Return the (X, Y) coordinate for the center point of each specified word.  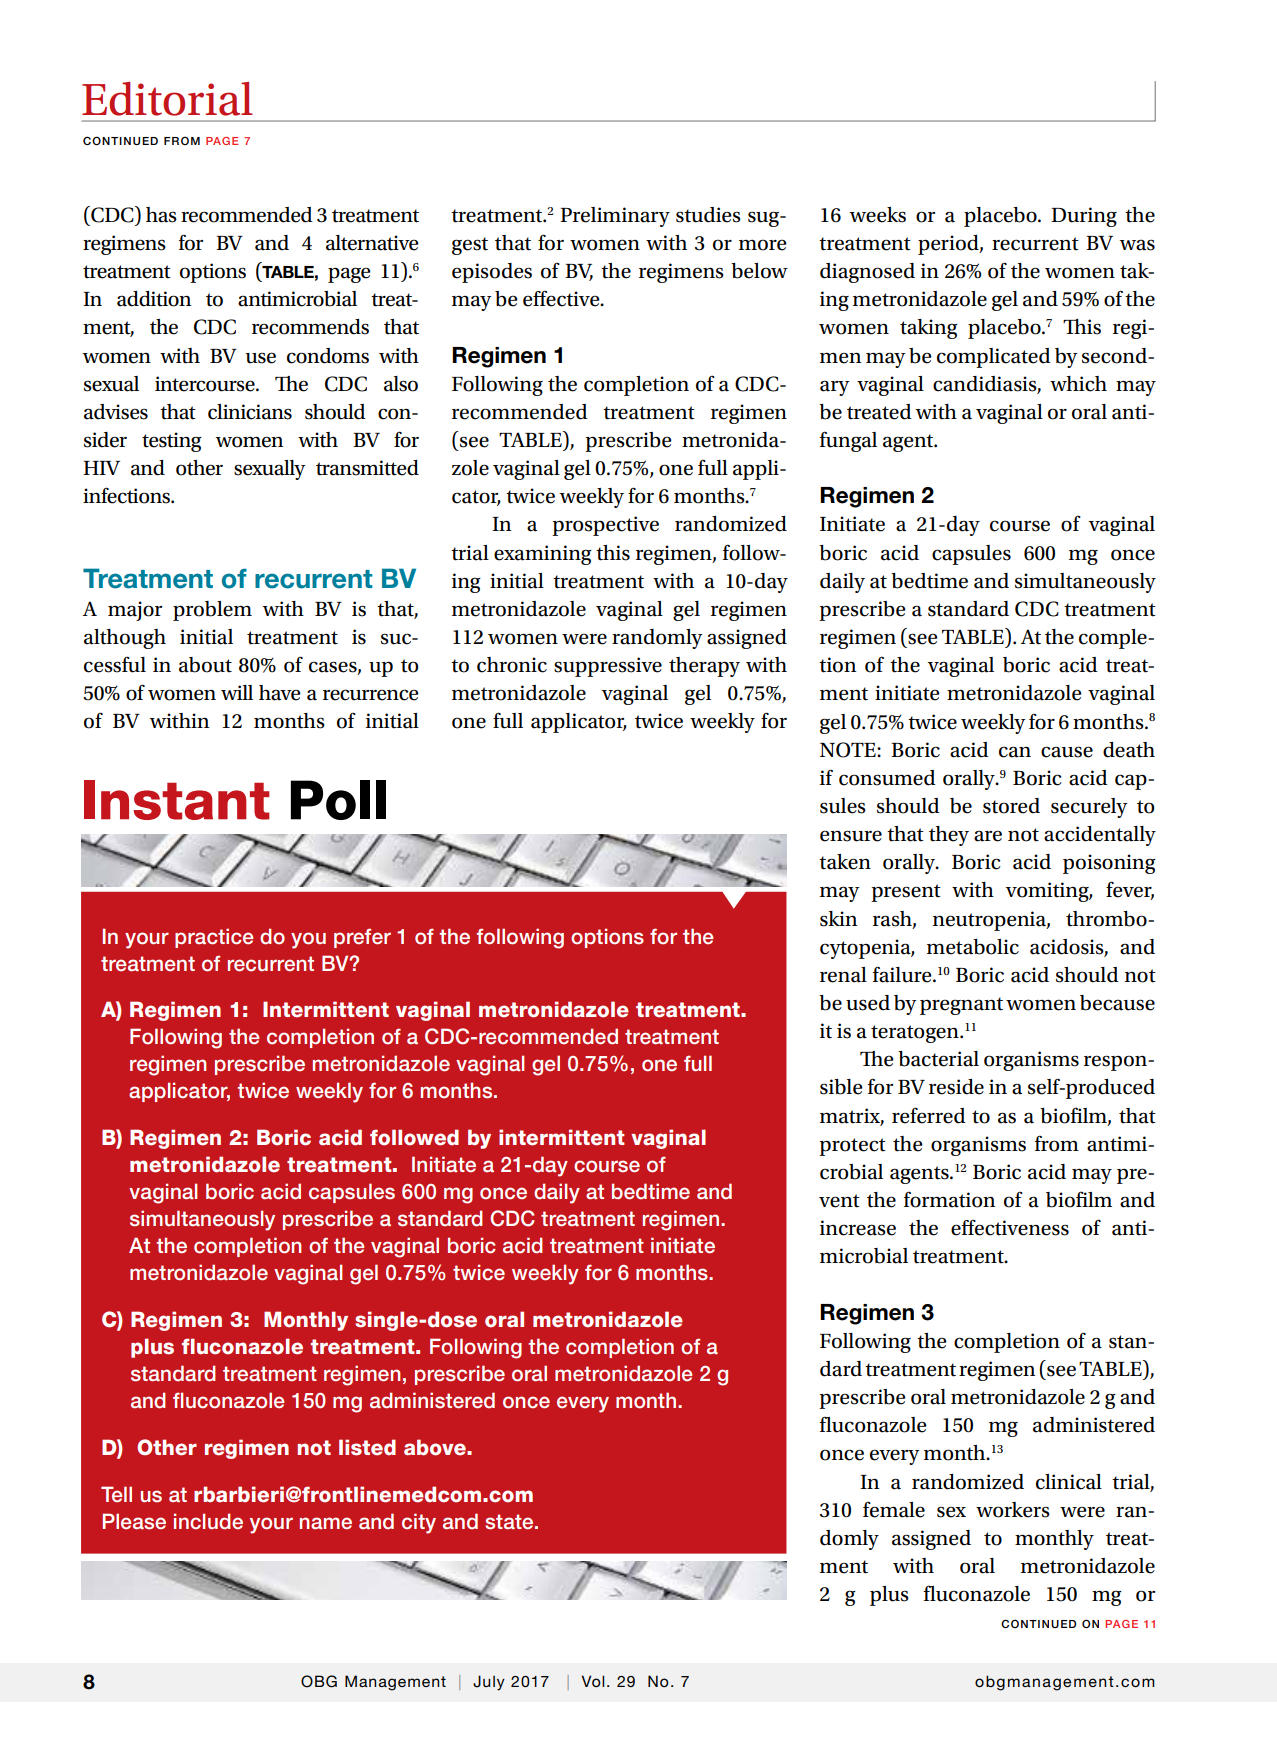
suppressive (608, 667)
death (1129, 750)
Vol (593, 1681)
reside (956, 1087)
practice (214, 938)
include (208, 1521)
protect (852, 1147)
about (205, 665)
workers (1013, 1510)
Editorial (167, 99)
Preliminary (615, 217)
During (1084, 217)
